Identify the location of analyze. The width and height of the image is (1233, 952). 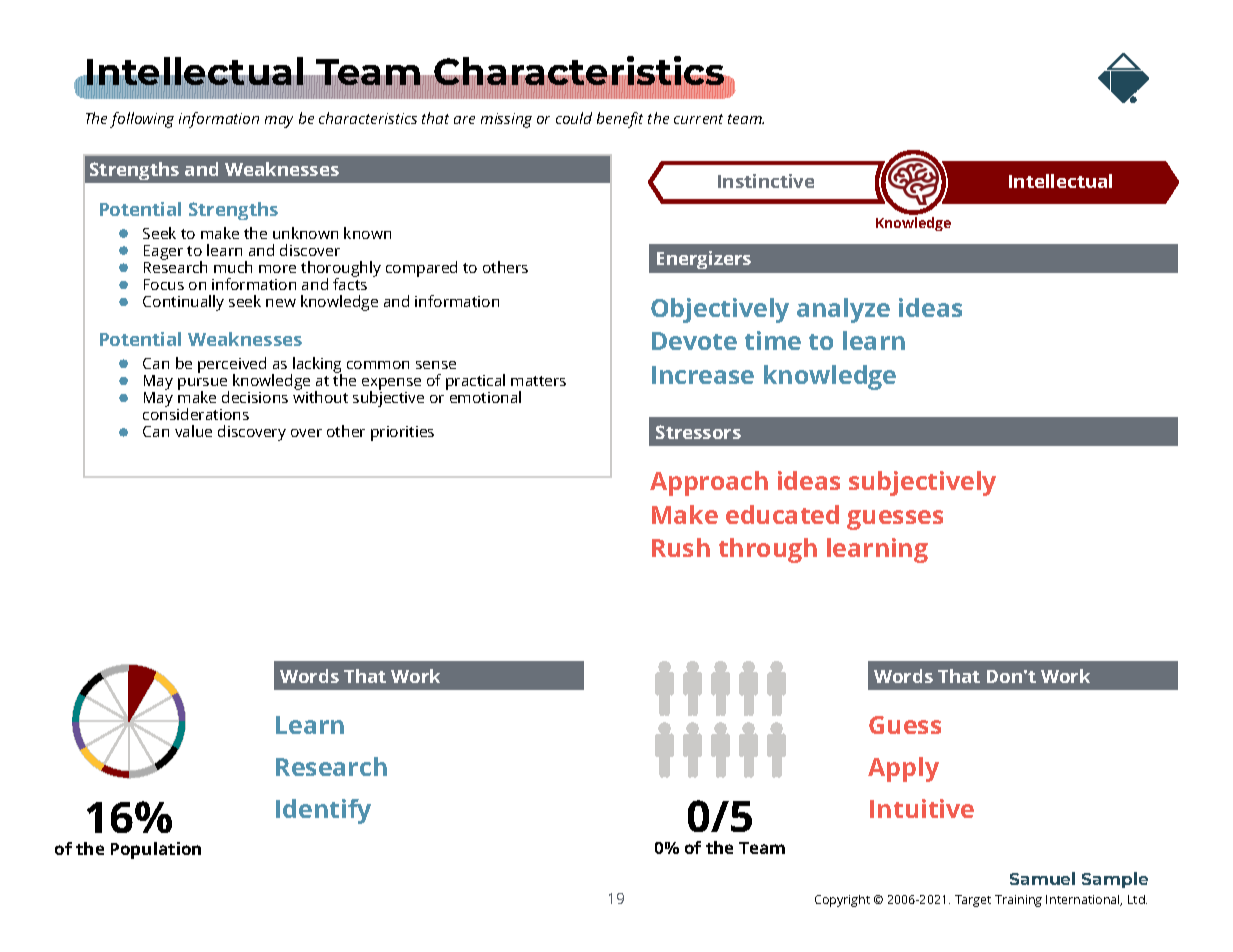
(843, 310).
